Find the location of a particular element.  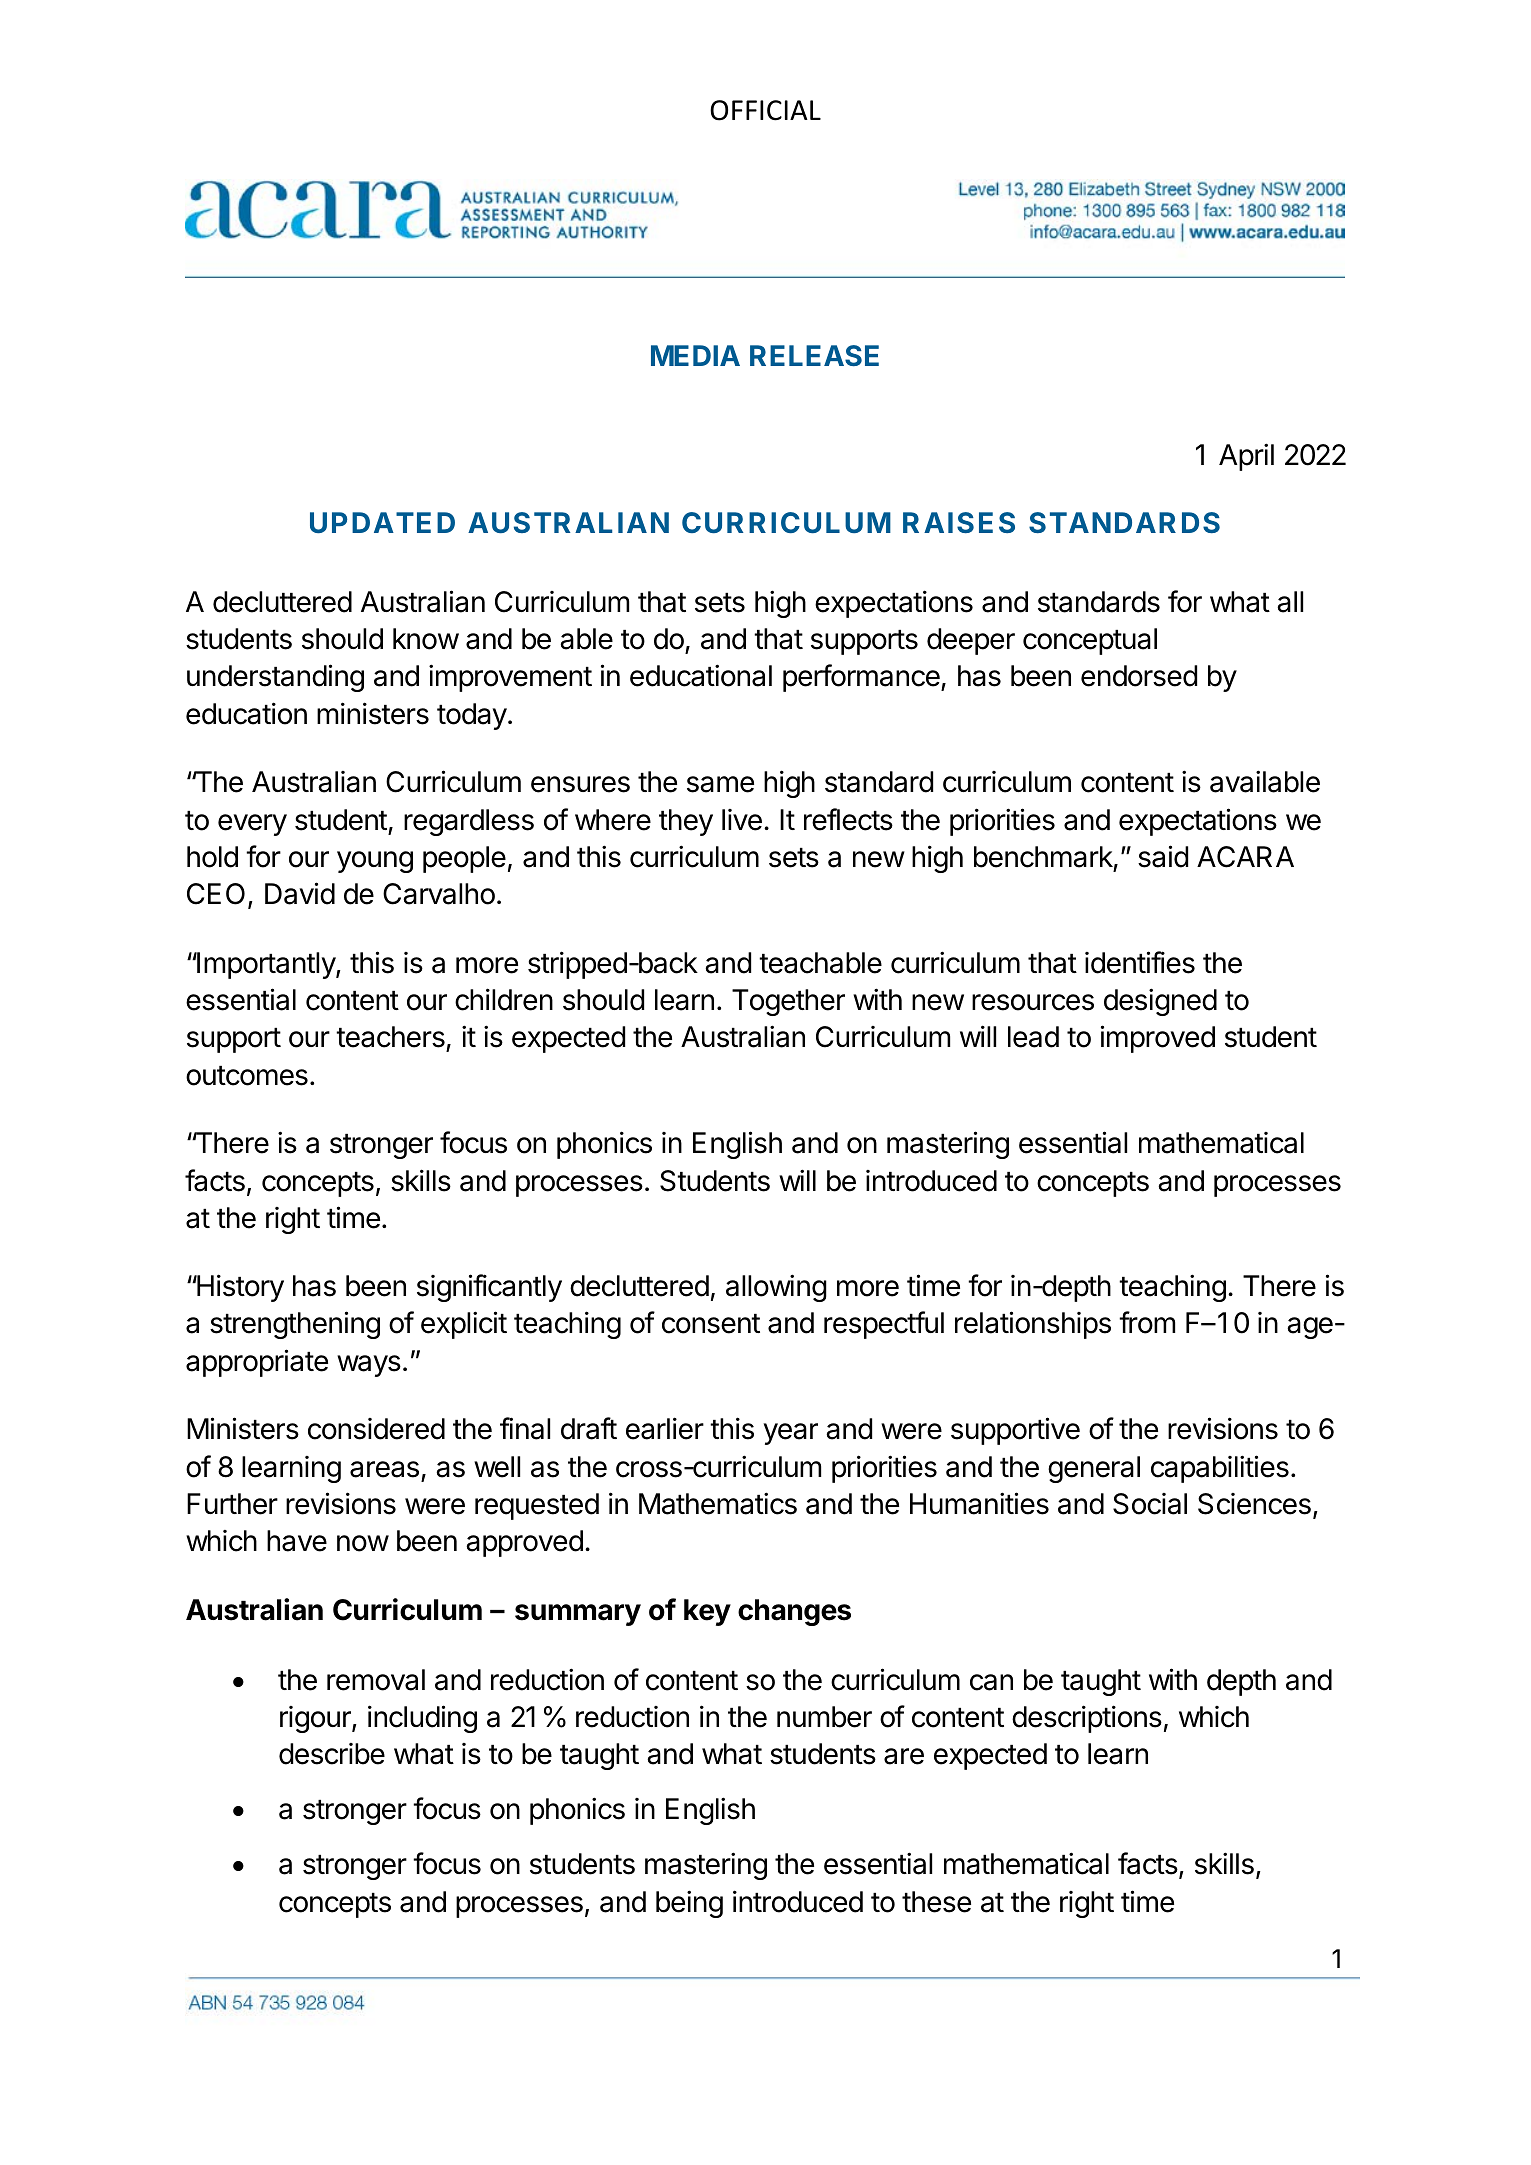

descriptions is located at coordinates (1087, 1719).
